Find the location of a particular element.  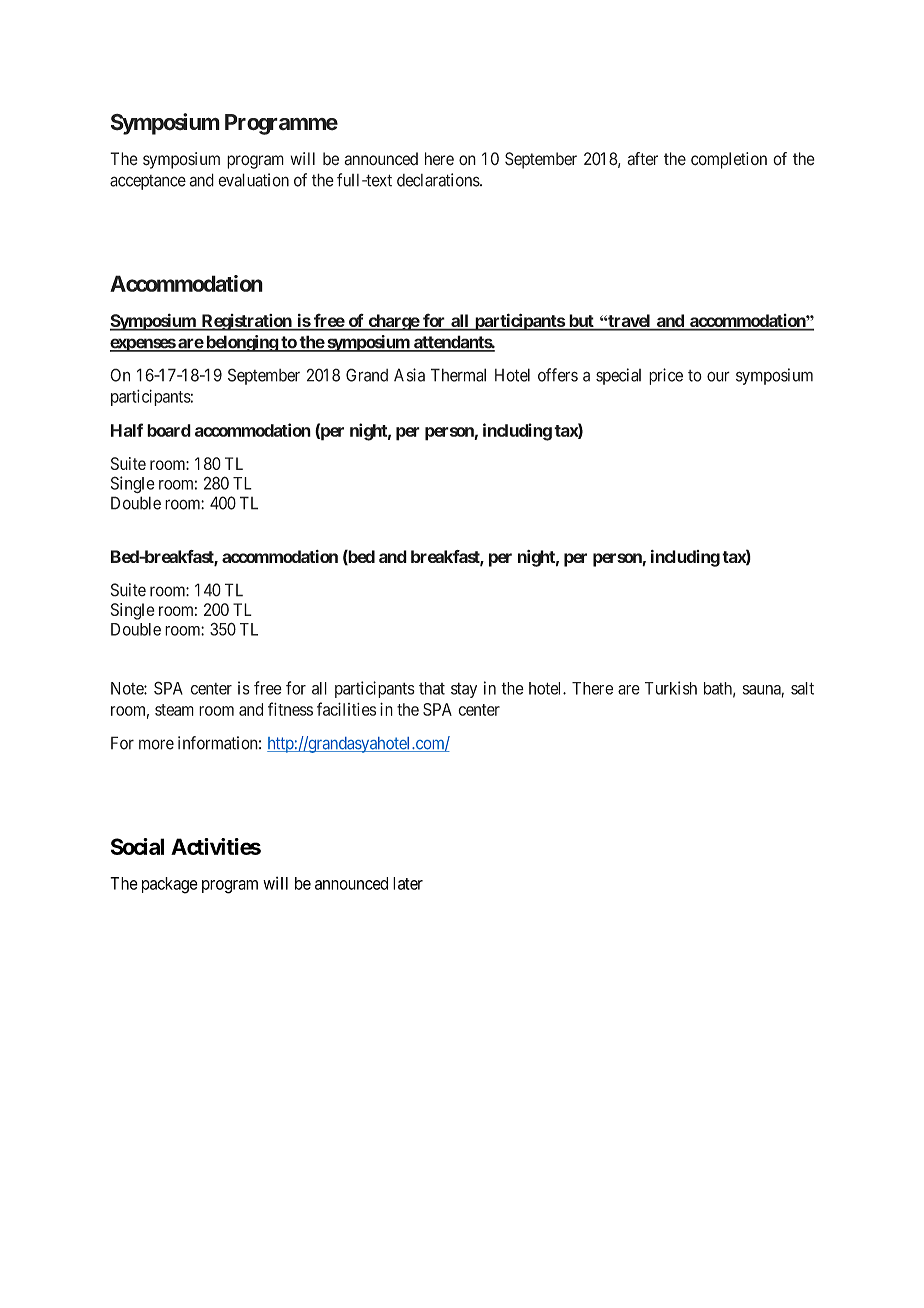

completion is located at coordinates (729, 160).
